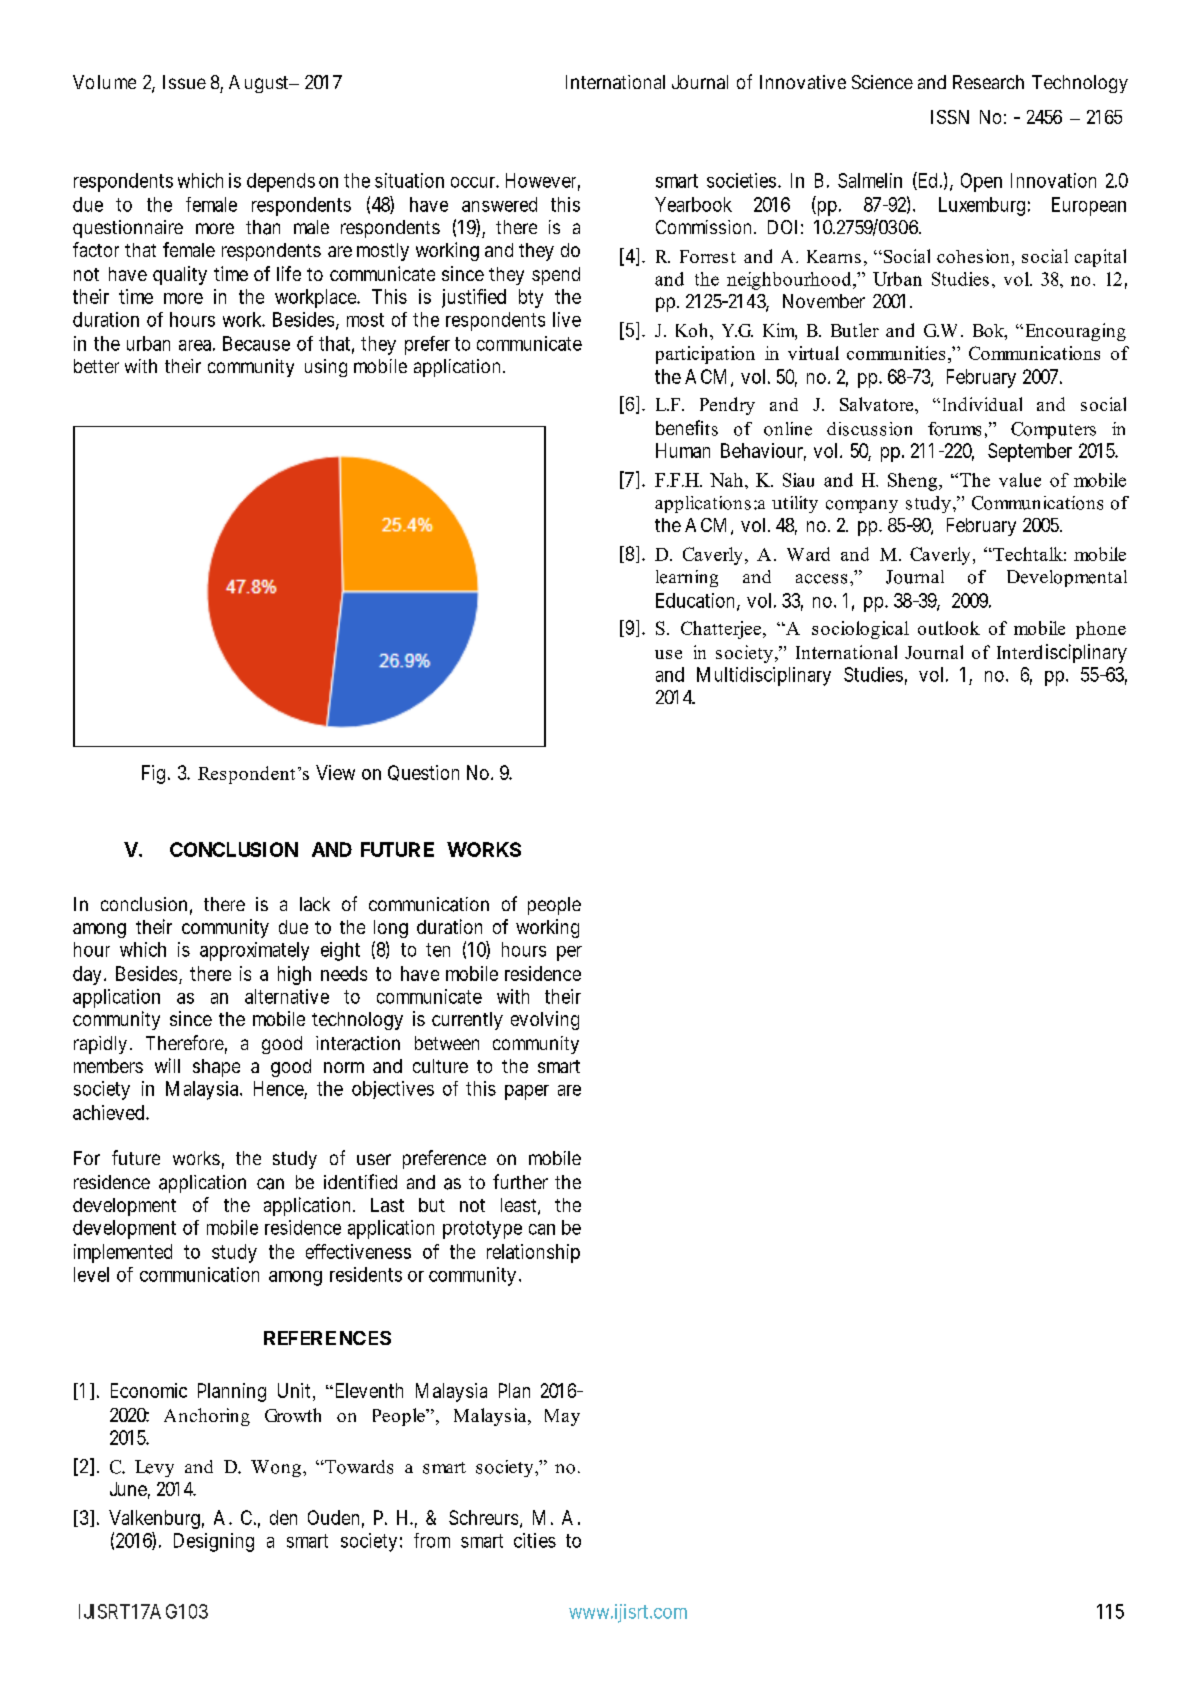 This screenshot has height=1694, width=1199. Describe the element at coordinates (520, 1181) in the screenshot. I see `further` at that location.
